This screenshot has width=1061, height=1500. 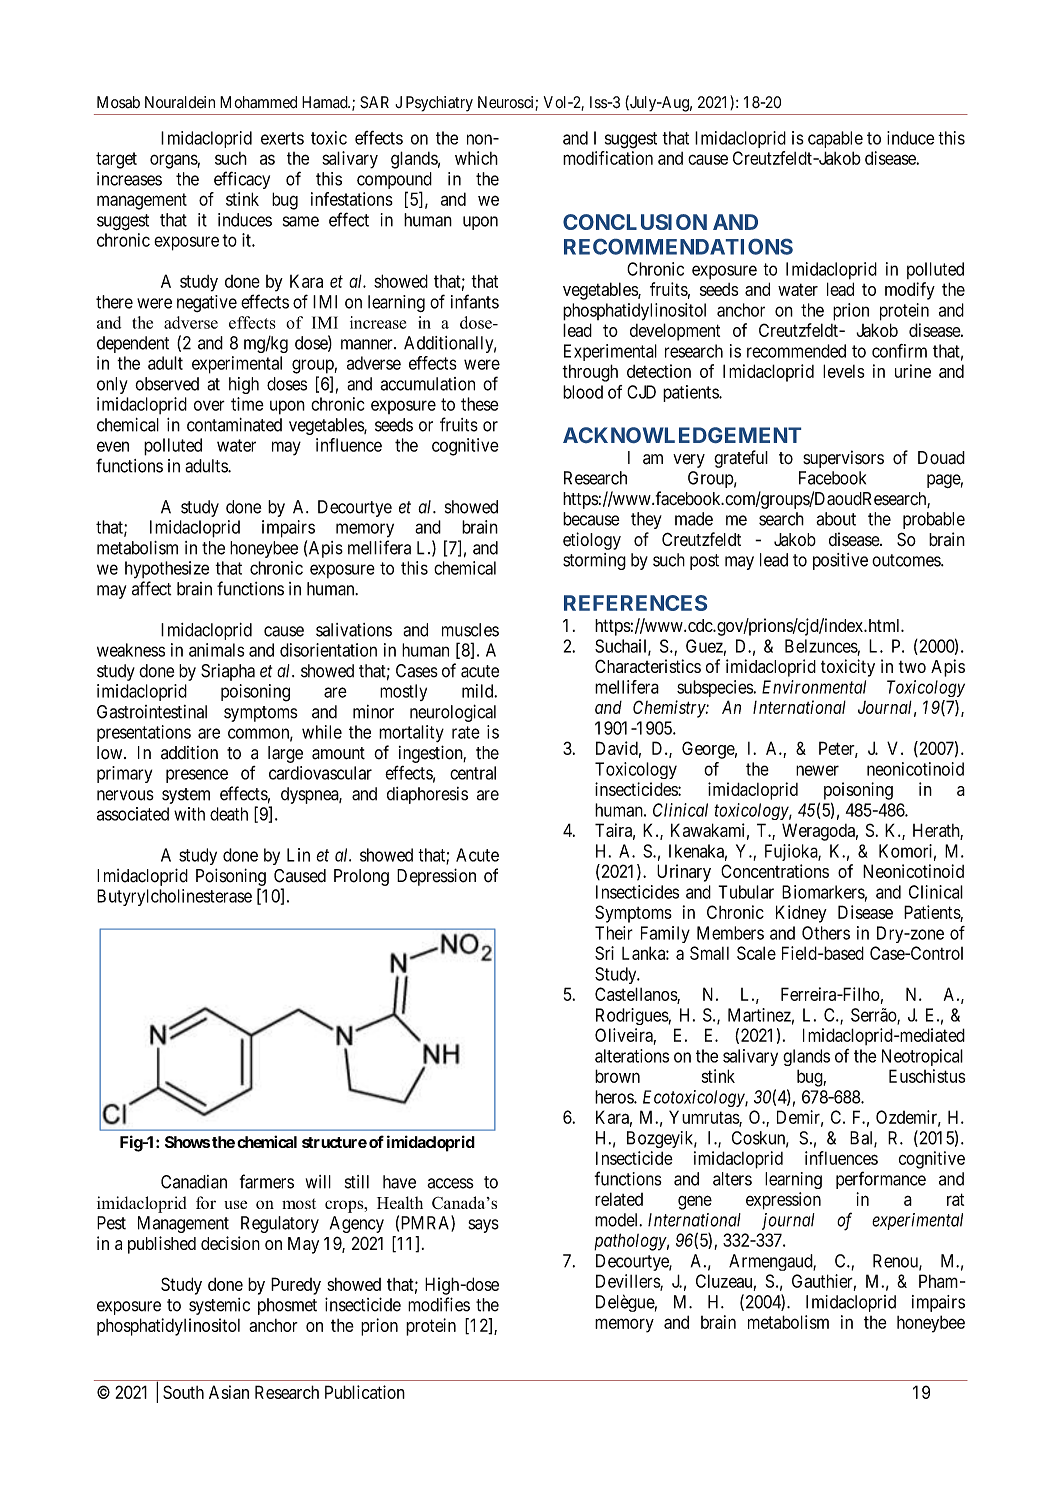 What do you see at coordinates (480, 404) in the screenshot?
I see `these` at bounding box center [480, 404].
